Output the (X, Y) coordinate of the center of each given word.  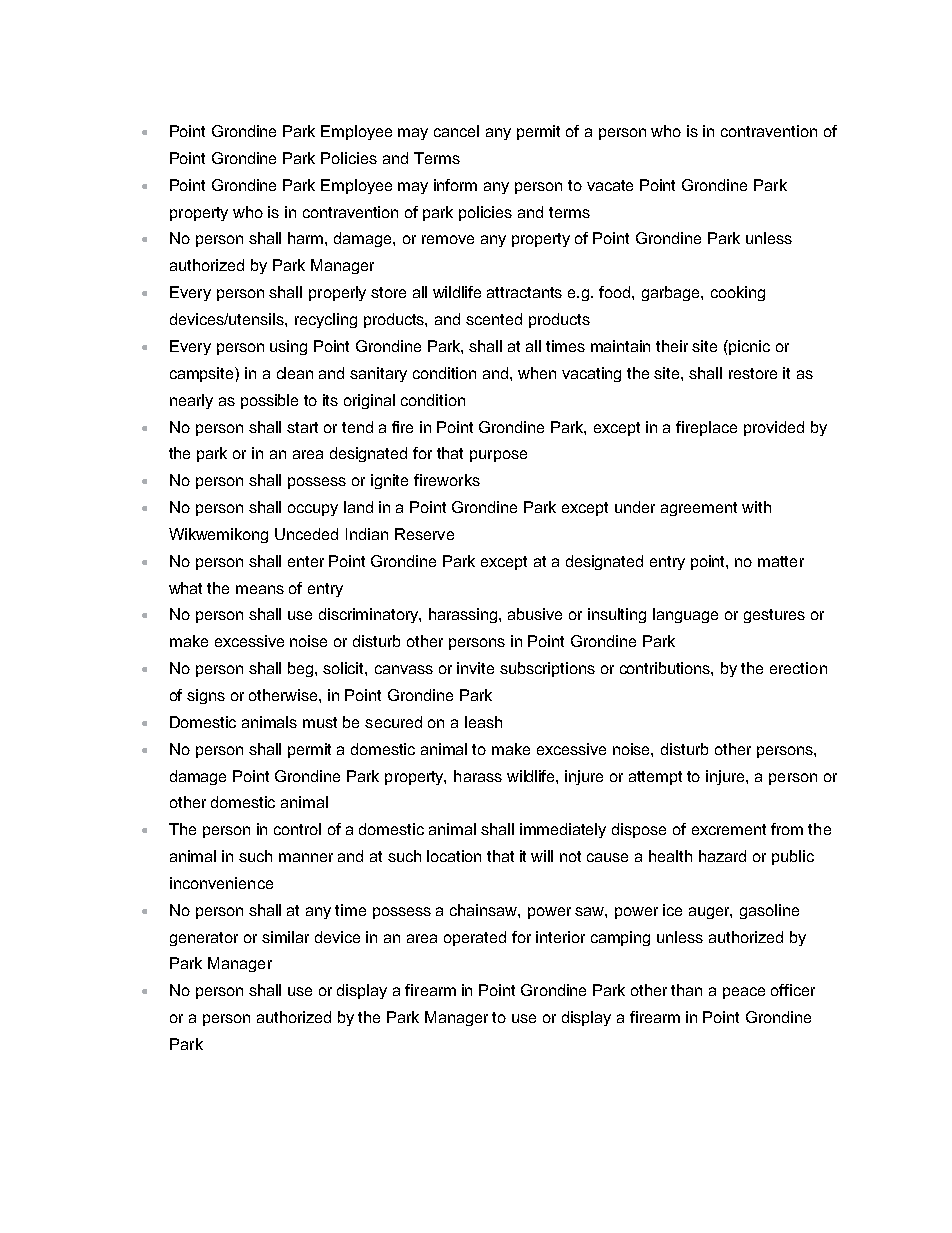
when (537, 373)
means (260, 589)
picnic (748, 347)
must (320, 722)
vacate (610, 185)
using (288, 347)
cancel (456, 131)
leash (483, 722)
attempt (655, 778)
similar (285, 937)
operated (475, 938)
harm (307, 238)
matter (781, 561)
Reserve (424, 534)
